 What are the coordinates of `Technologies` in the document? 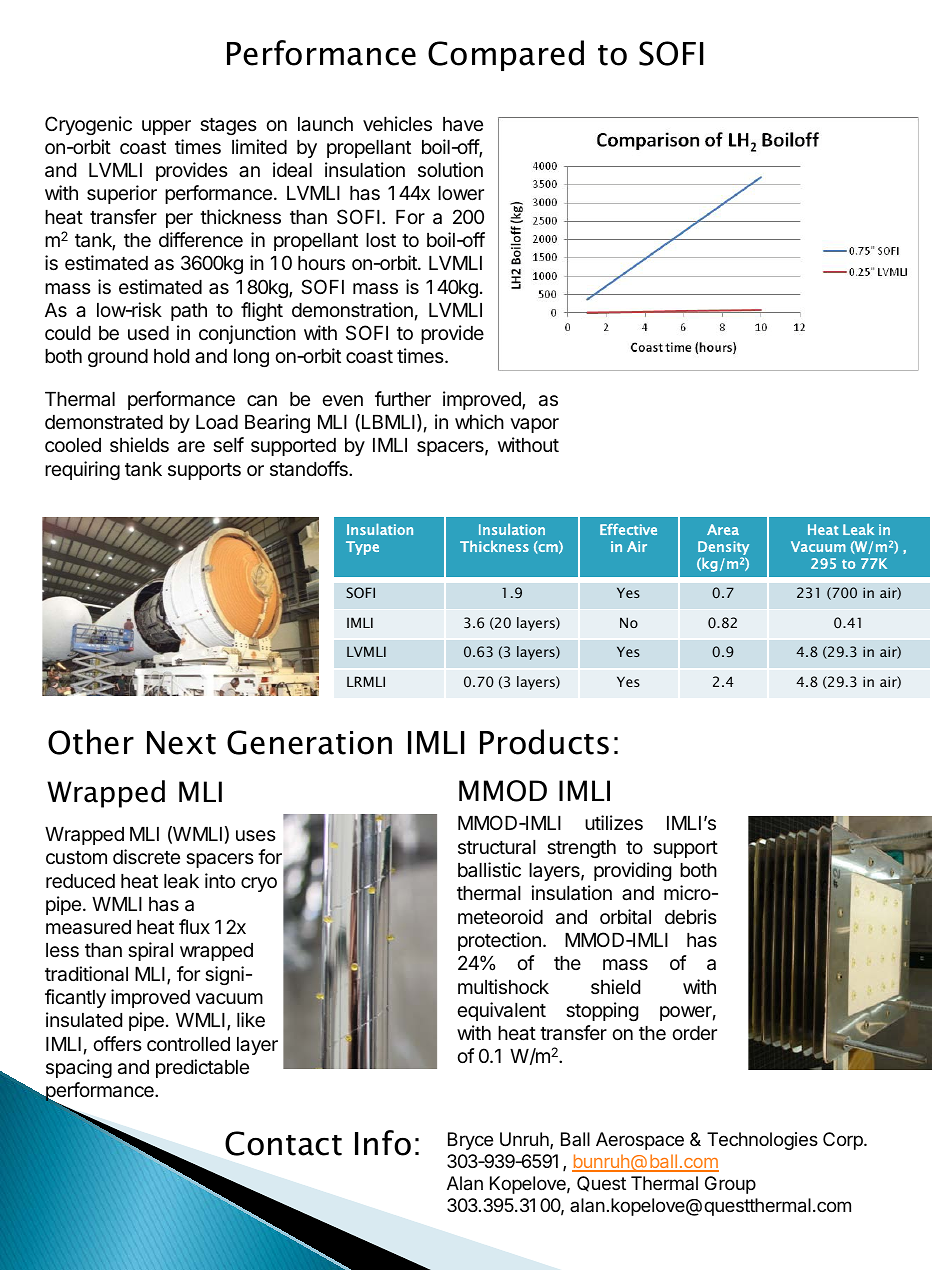 It's located at (762, 1141).
